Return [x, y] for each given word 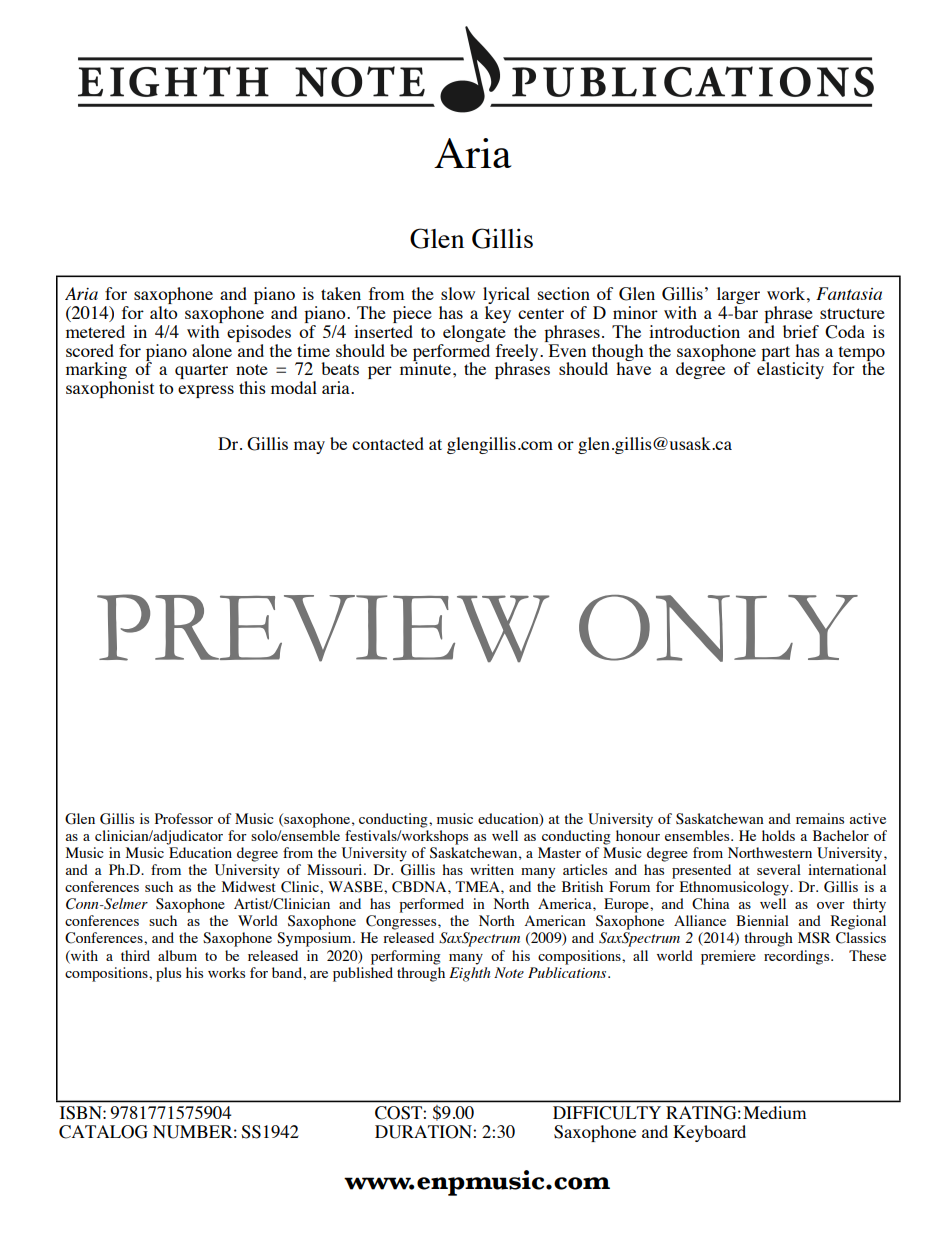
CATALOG [103, 1132]
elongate [474, 333]
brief [801, 331]
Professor [184, 818]
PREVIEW [323, 628]
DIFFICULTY [607, 1113]
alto [164, 312]
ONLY [718, 628]
